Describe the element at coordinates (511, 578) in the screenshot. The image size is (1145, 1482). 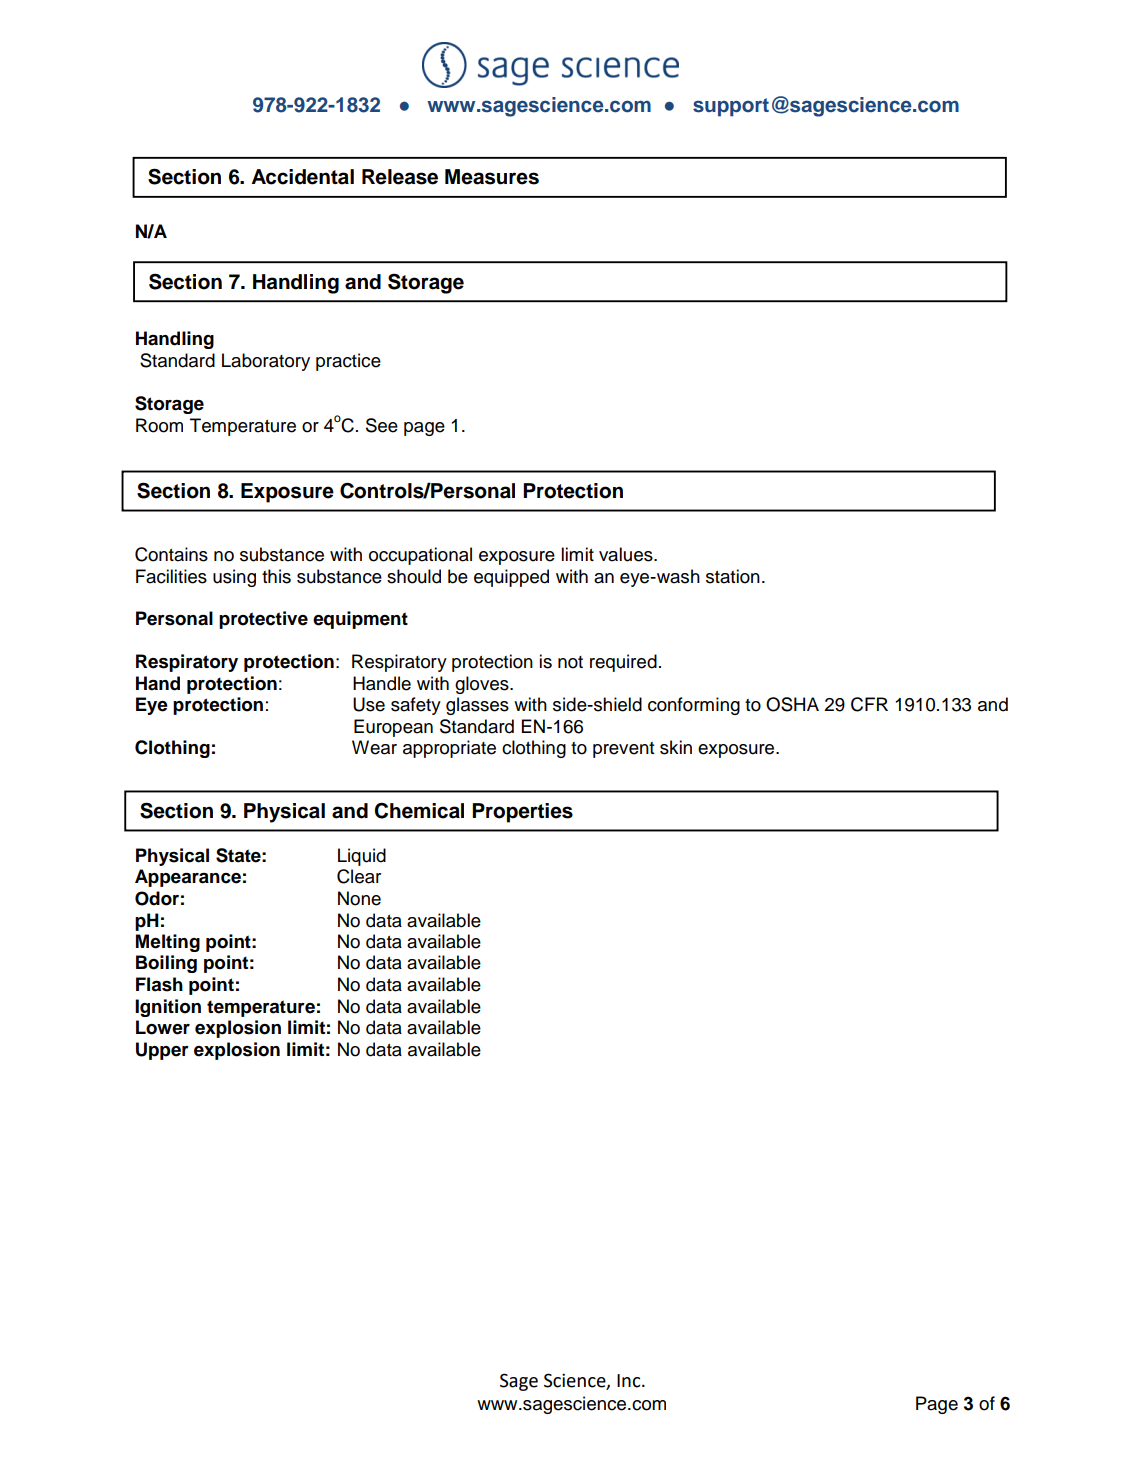
I see `equipped` at that location.
